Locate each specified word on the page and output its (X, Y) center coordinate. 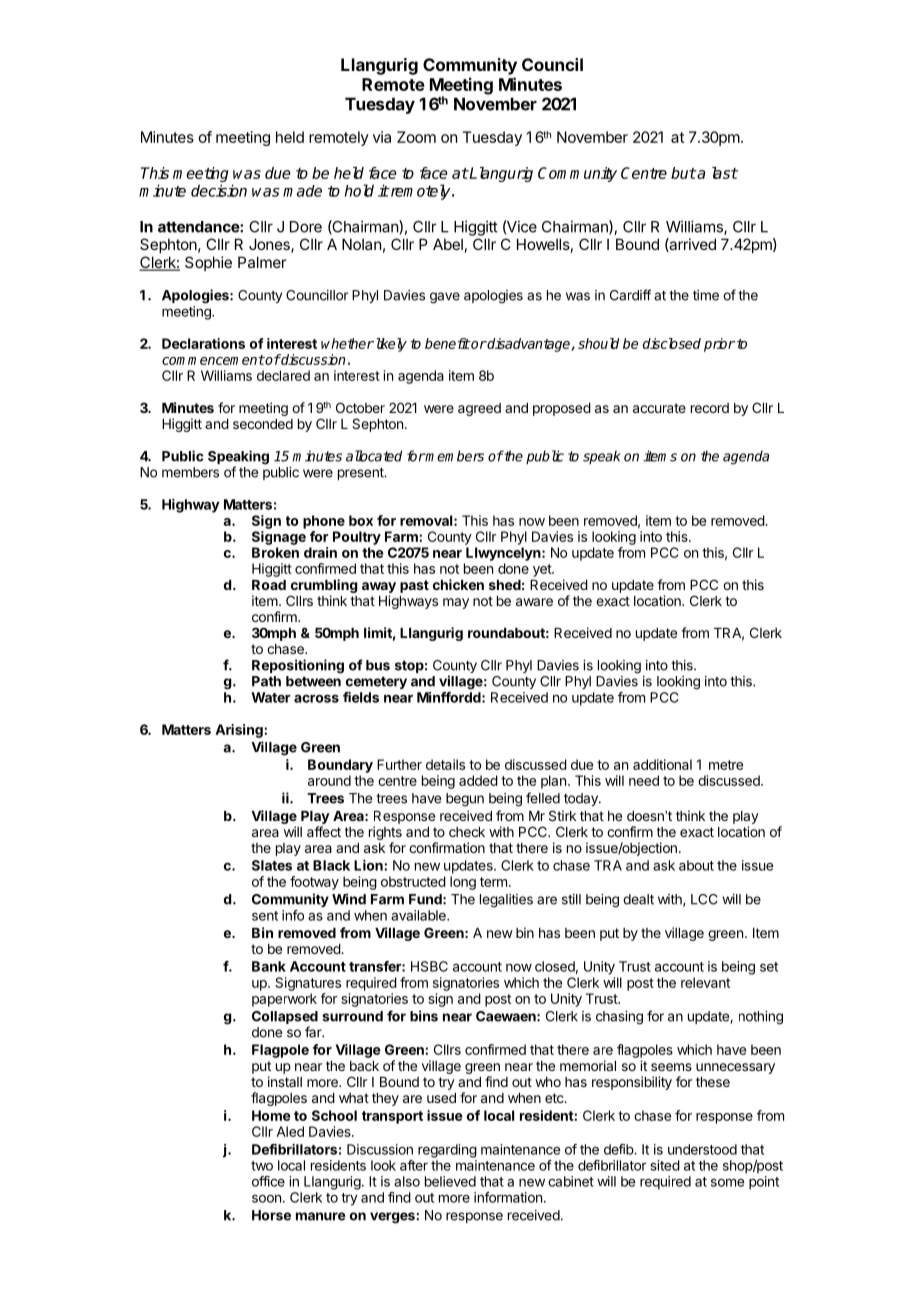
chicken (458, 584)
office (268, 1181)
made (302, 191)
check (467, 832)
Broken (275, 552)
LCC (704, 899)
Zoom (416, 137)
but (683, 173)
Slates (272, 865)
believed (450, 1181)
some (727, 1183)
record (710, 408)
